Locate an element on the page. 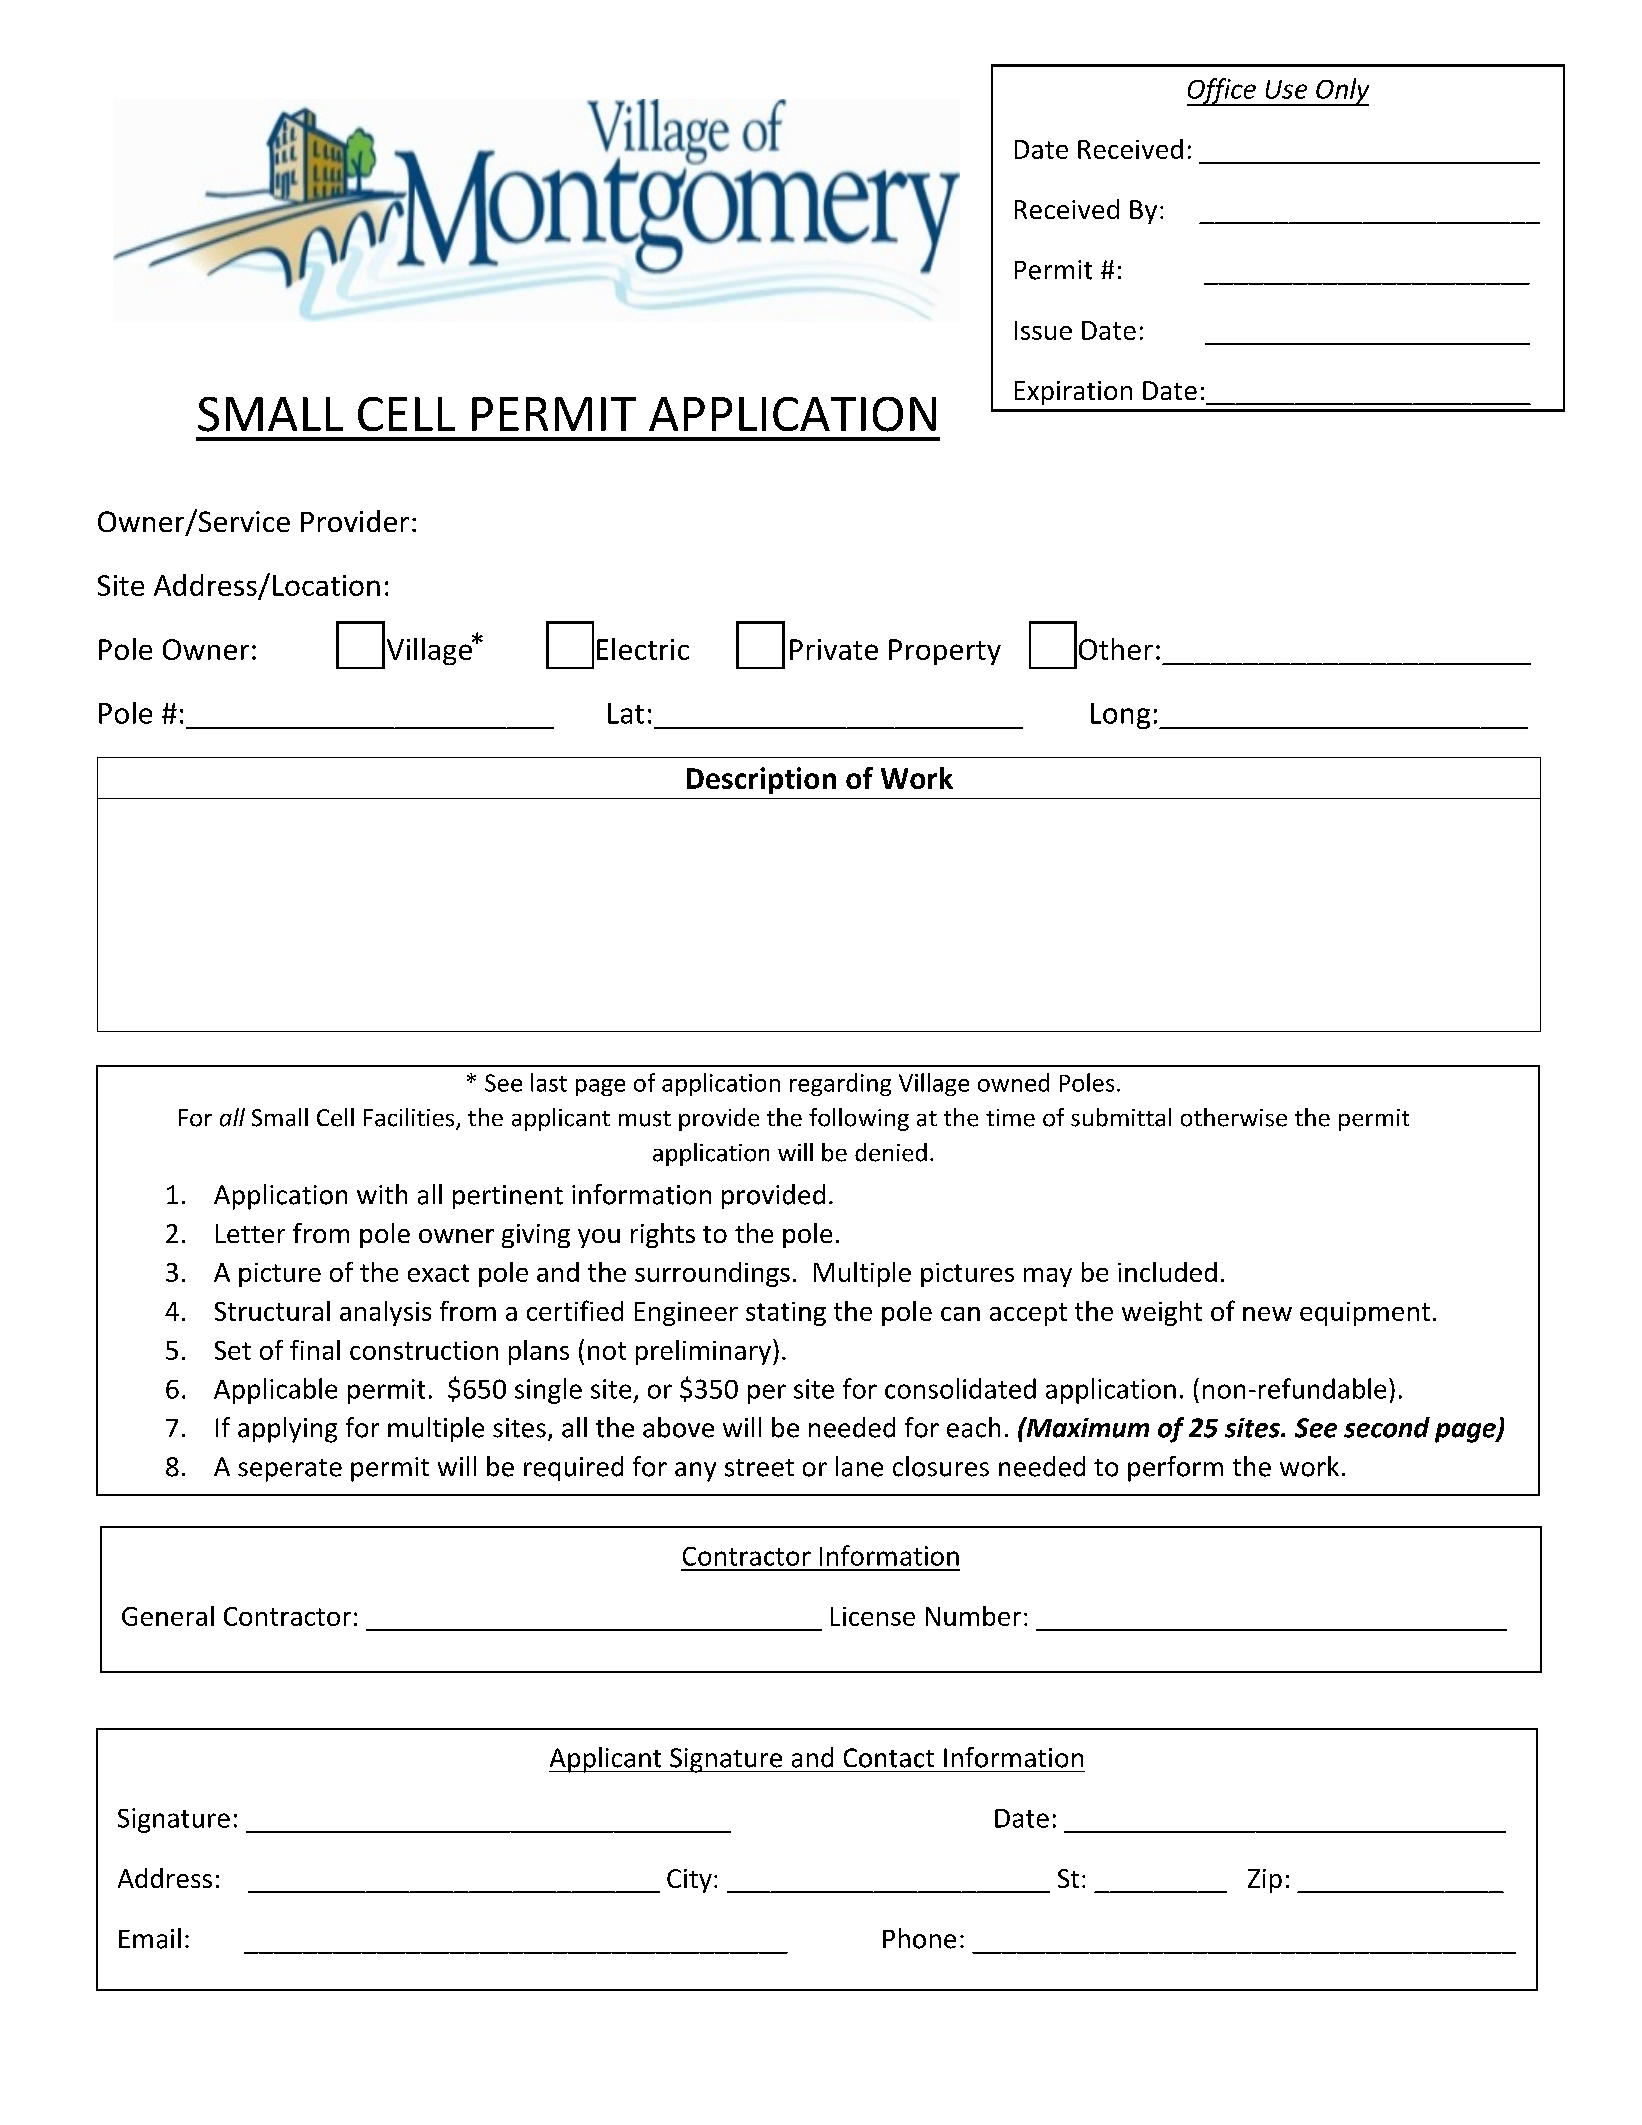  Email is located at coordinates (150, 1938).
